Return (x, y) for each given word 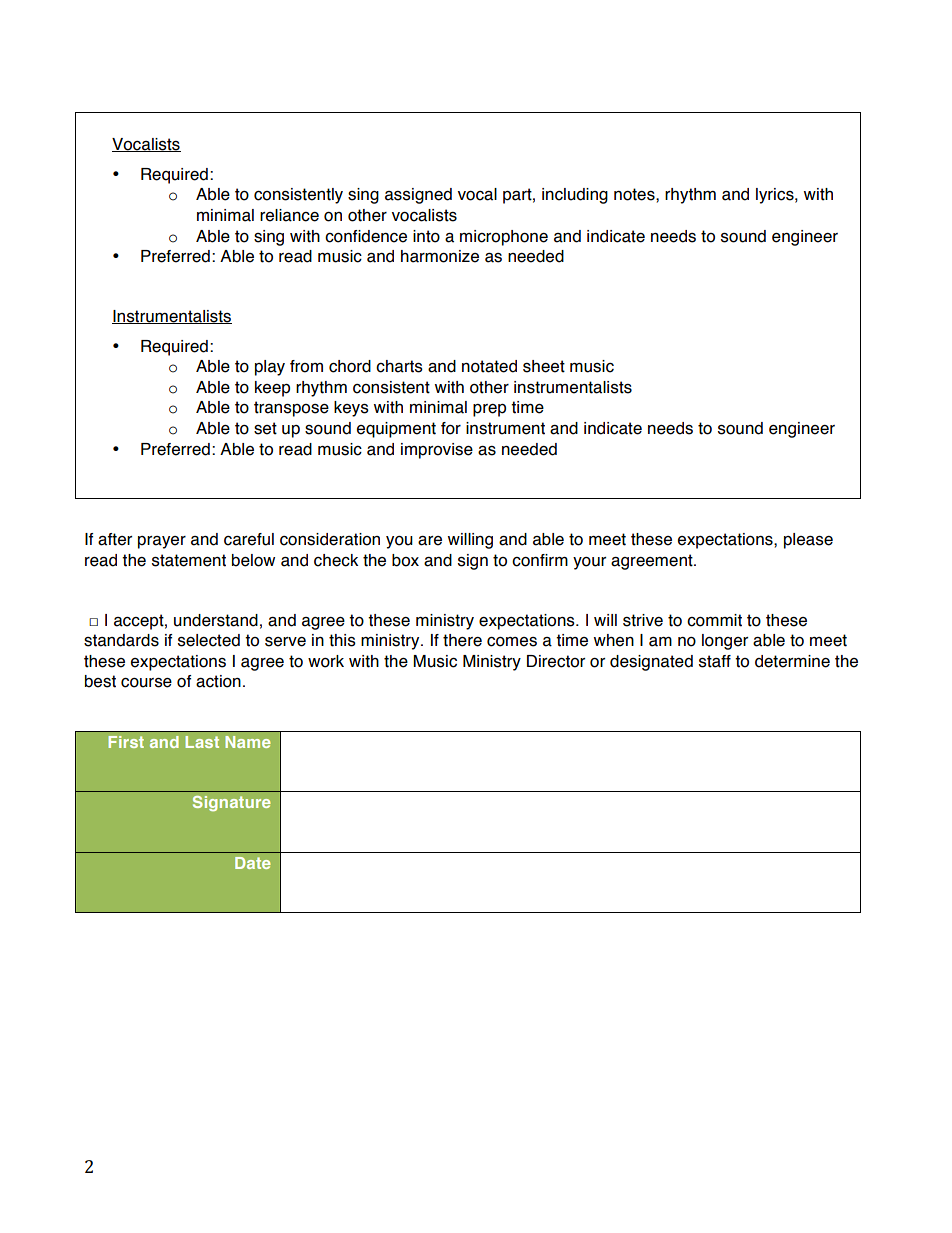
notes (635, 194)
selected (209, 640)
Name (248, 742)
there (462, 640)
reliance (289, 215)
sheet (544, 366)
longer (725, 642)
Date (253, 863)
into (426, 236)
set (265, 428)
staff (715, 661)
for (451, 428)
